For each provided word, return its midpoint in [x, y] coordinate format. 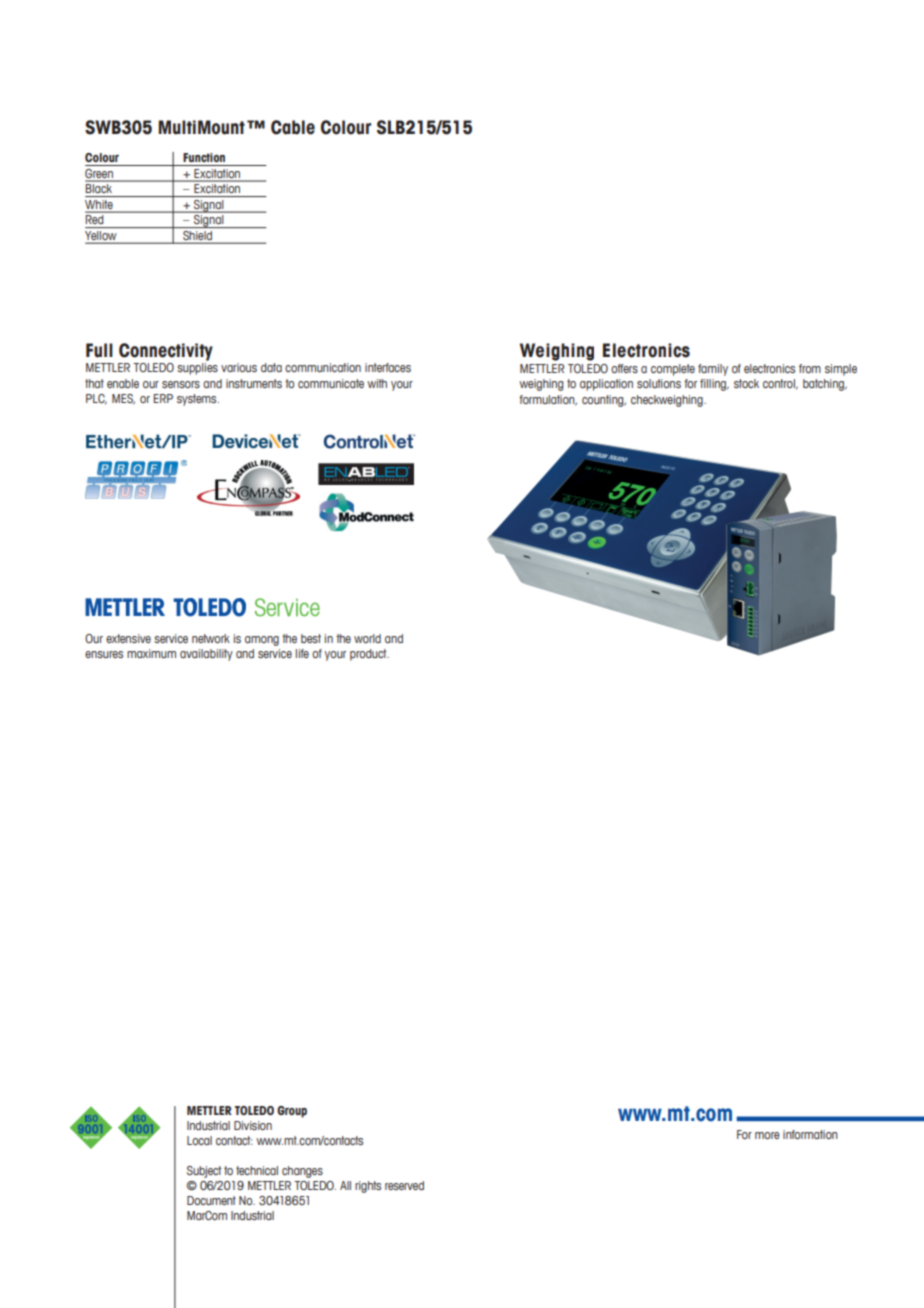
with [377, 383]
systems [198, 400]
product [369, 655]
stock [746, 383]
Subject [204, 1172]
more [767, 1135]
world [367, 638]
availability [206, 655]
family [713, 370]
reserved [404, 1185]
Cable [293, 127]
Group [292, 1112]
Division [253, 1125]
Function [204, 157]
